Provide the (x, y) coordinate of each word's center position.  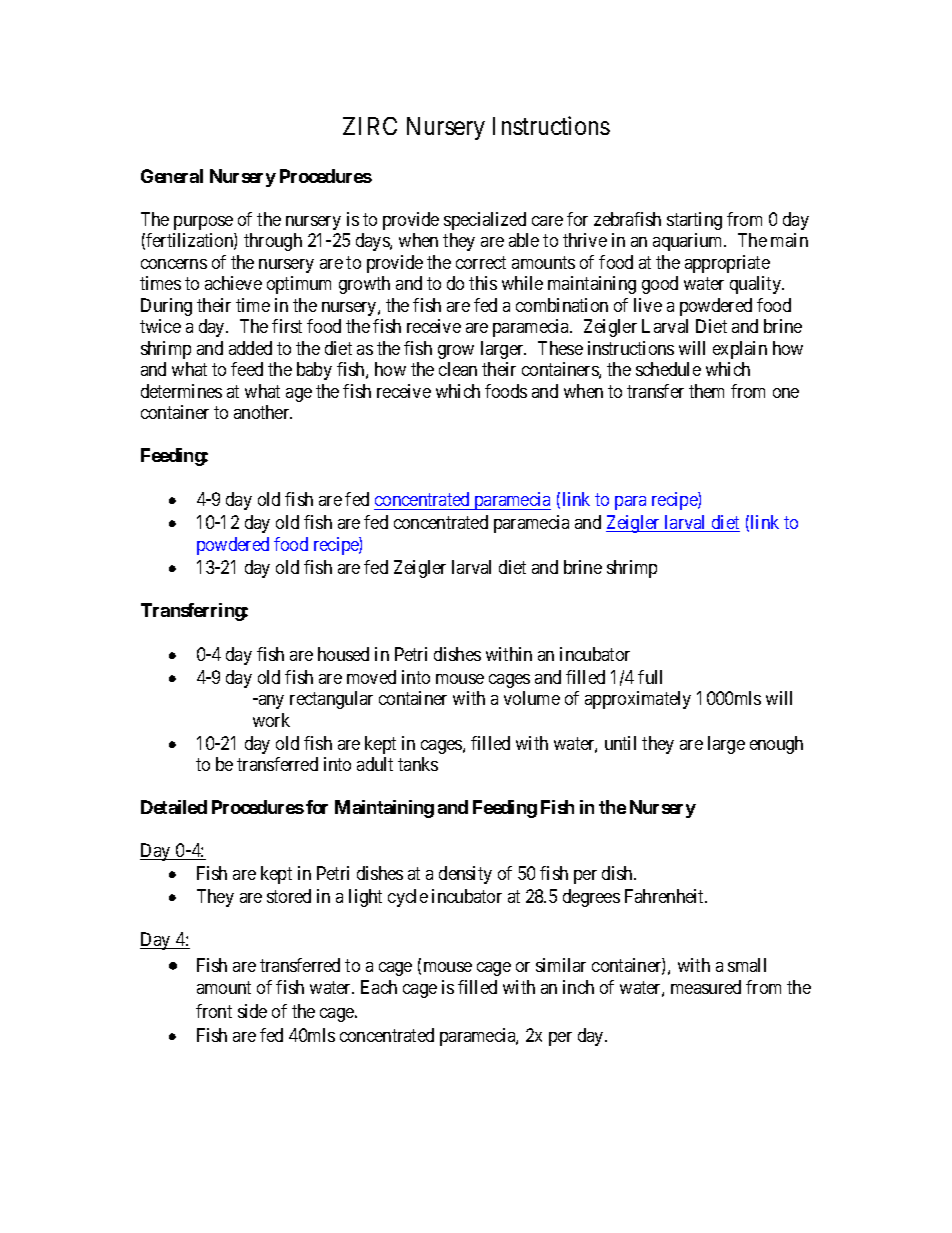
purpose (203, 223)
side (252, 1011)
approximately (638, 700)
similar (561, 965)
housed (343, 654)
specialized (485, 221)
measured (706, 987)
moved (371, 677)
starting (694, 221)
